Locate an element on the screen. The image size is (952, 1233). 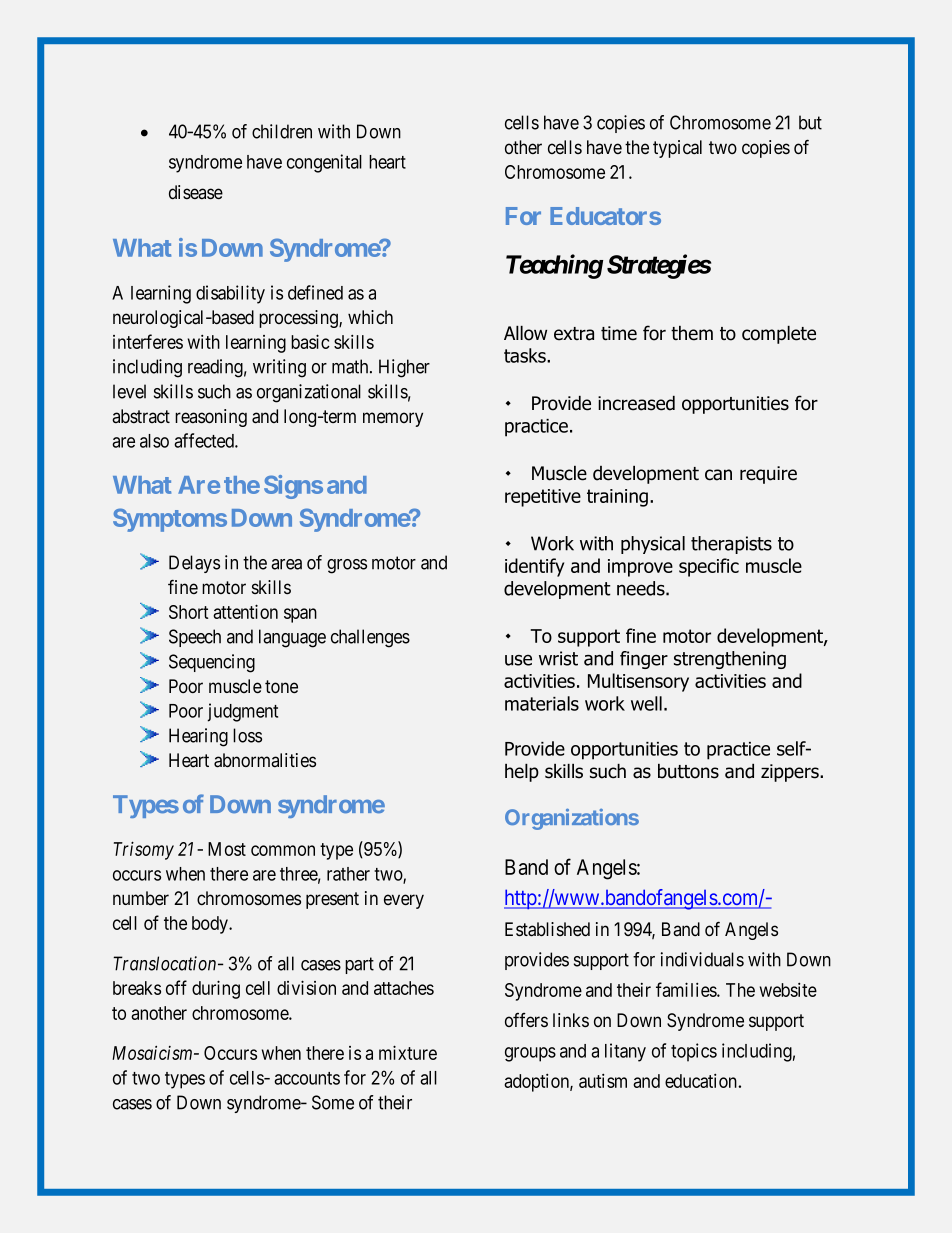
identify is located at coordinates (534, 567).
